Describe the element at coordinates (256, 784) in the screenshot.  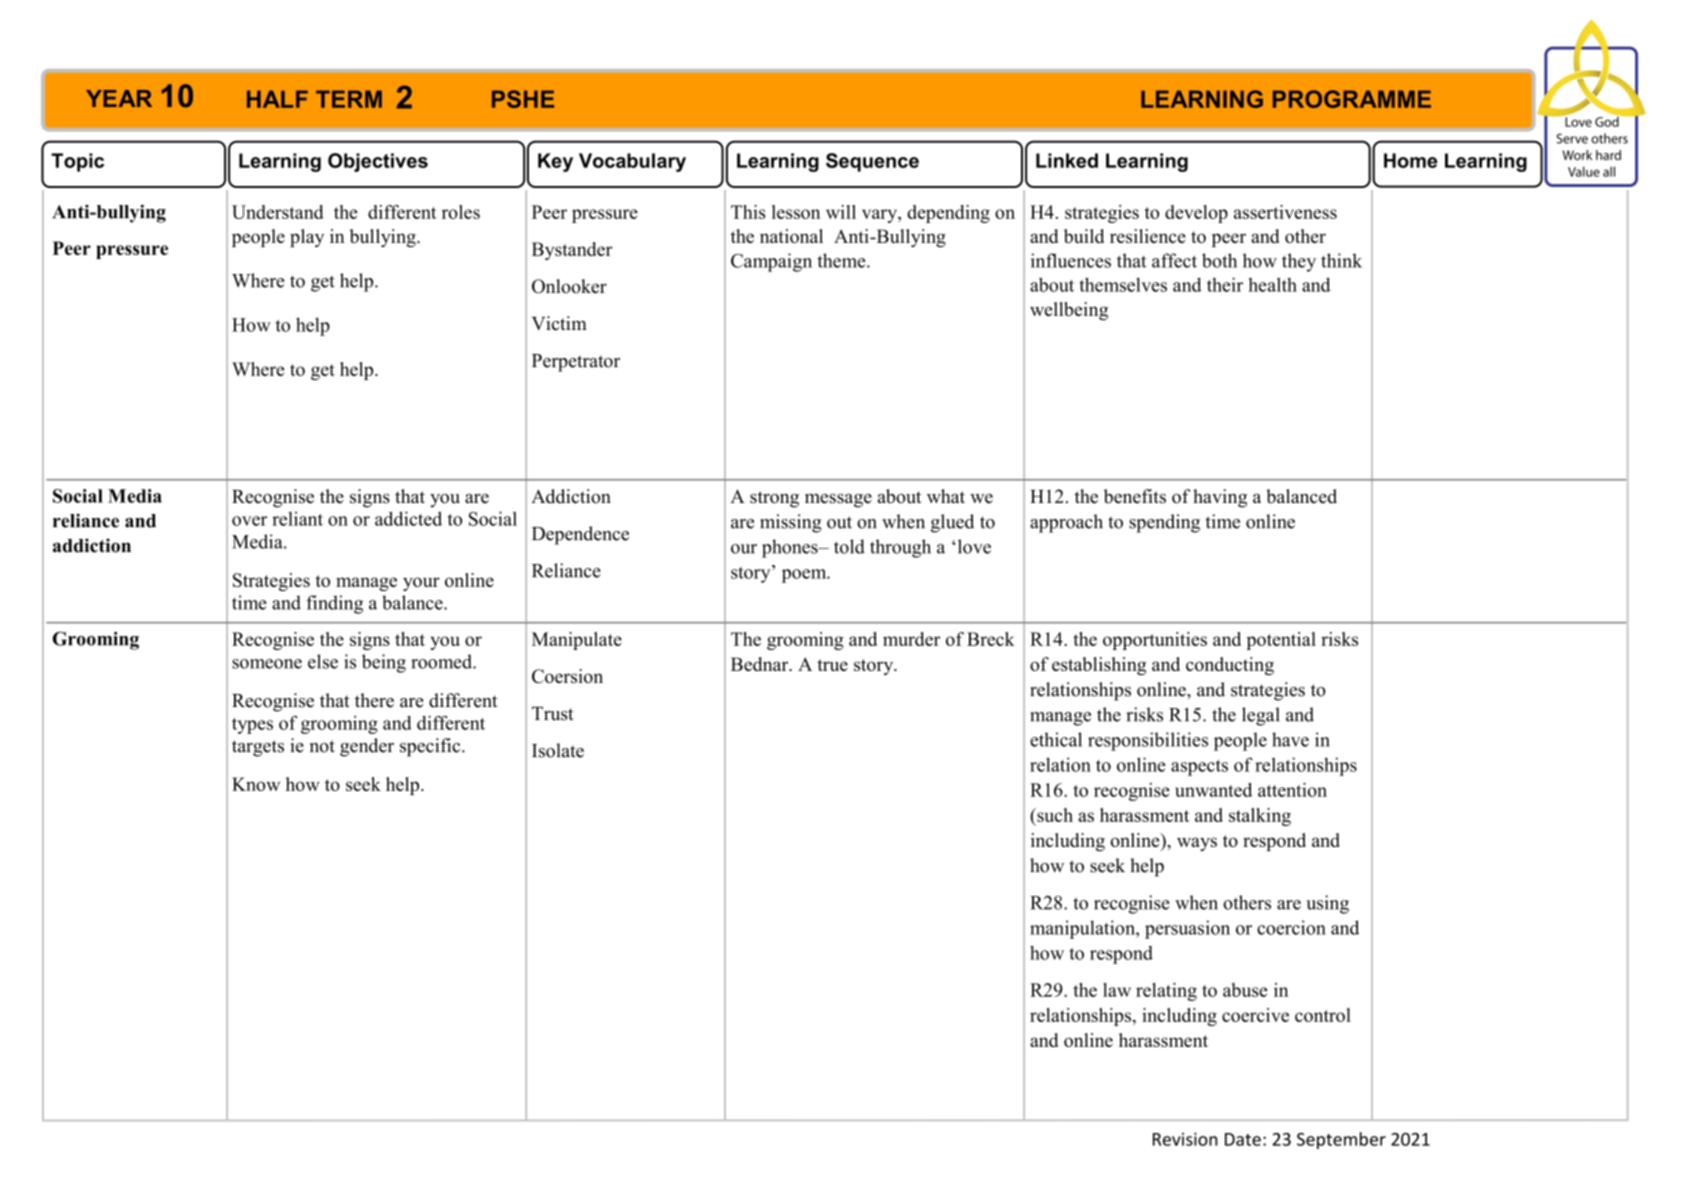
I see `Know` at that location.
